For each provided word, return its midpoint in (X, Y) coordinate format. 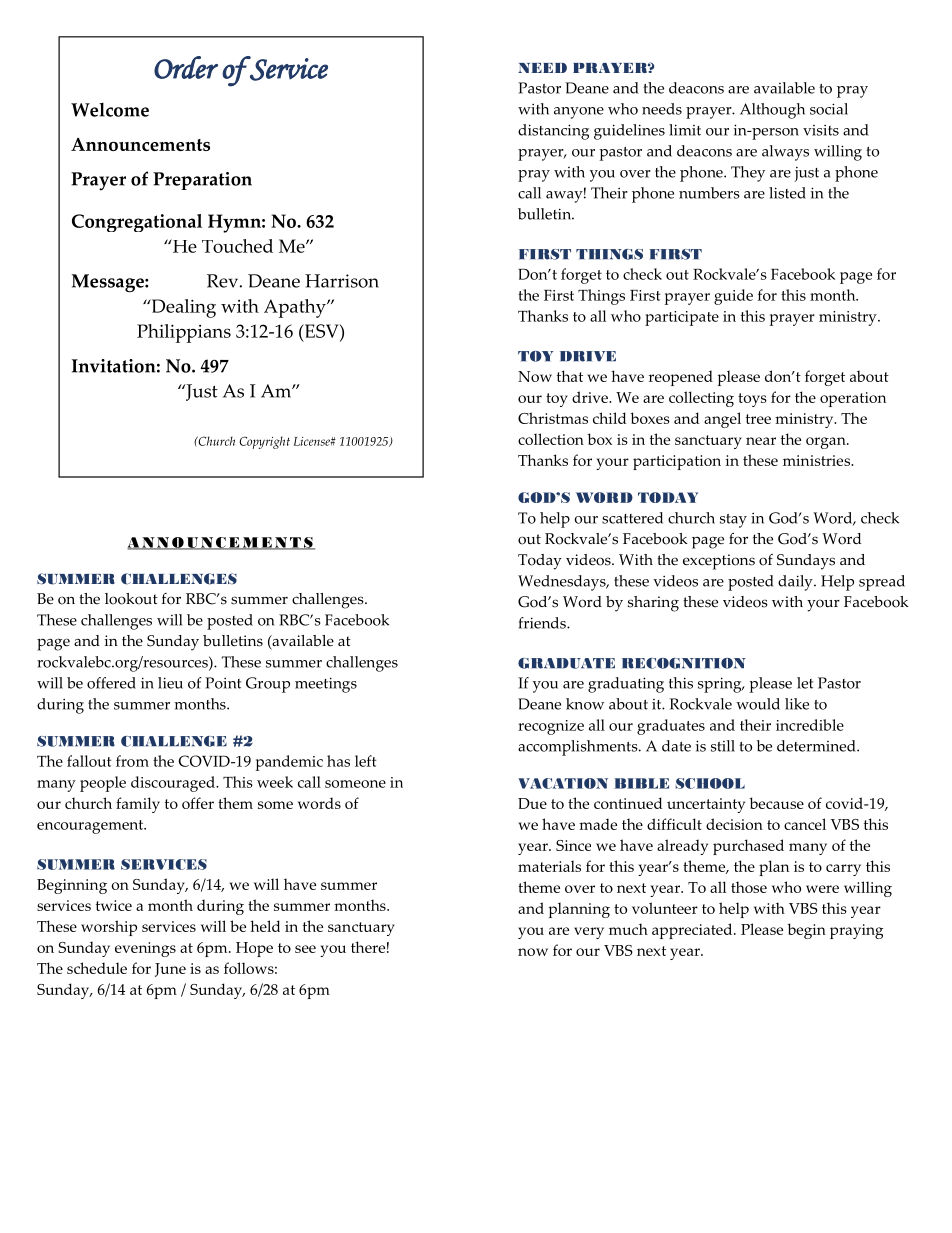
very (589, 933)
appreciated (693, 931)
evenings (145, 949)
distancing (553, 132)
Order (186, 67)
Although (772, 111)
